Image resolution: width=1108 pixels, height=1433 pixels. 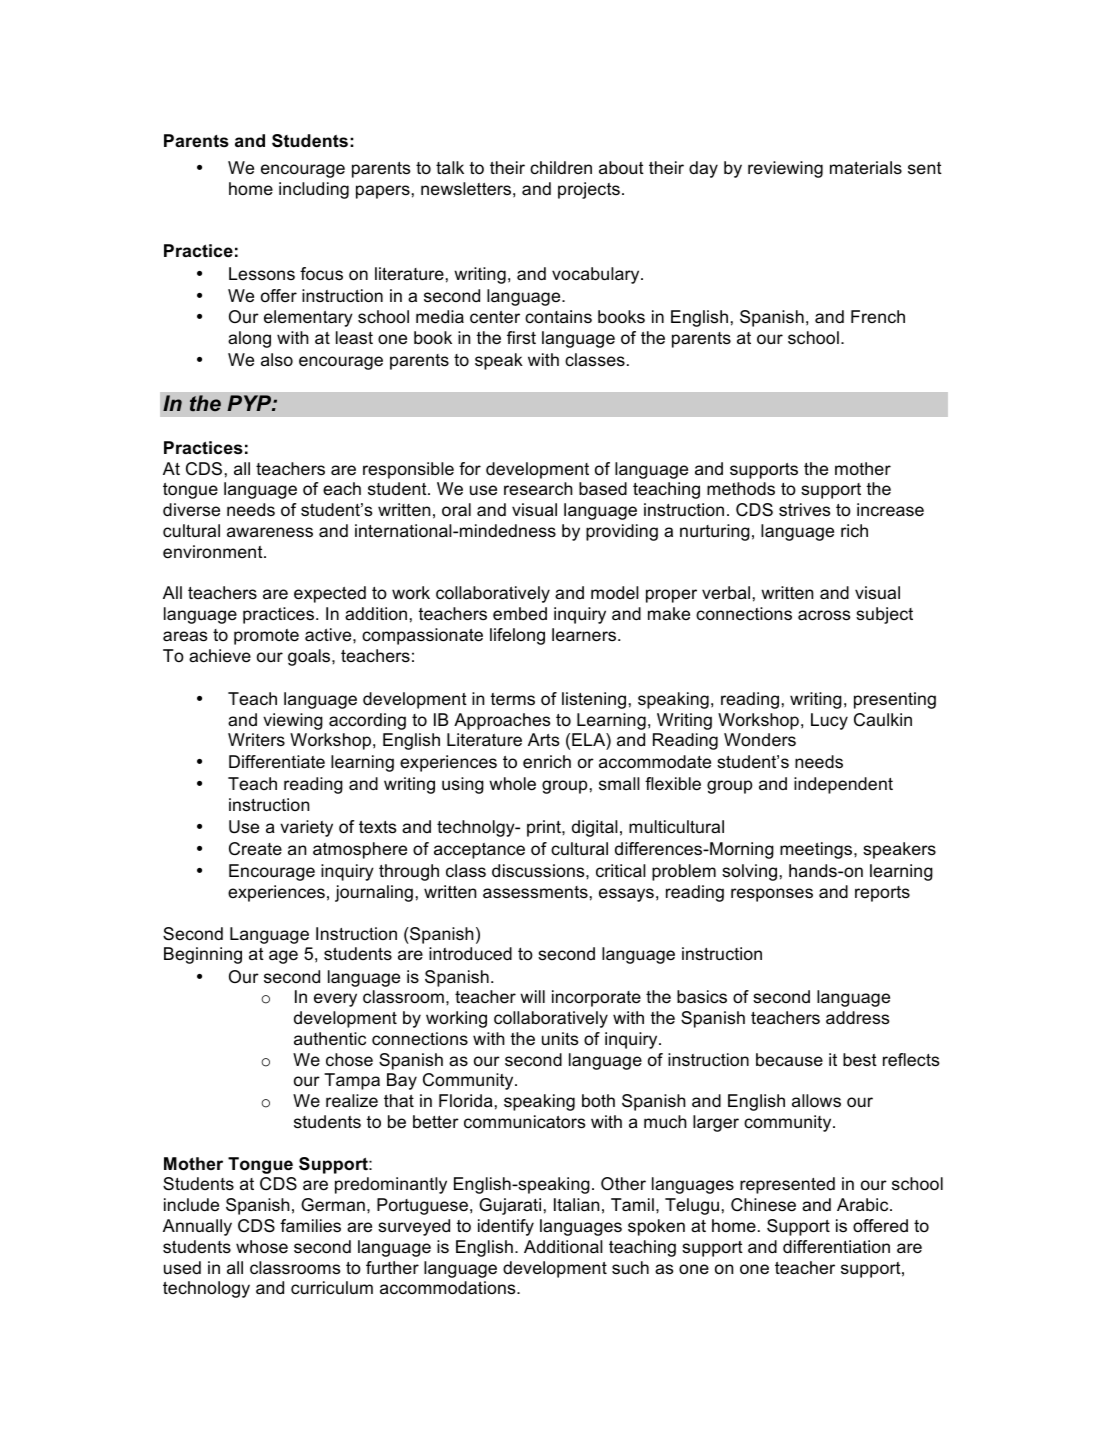 I want to click on Writers, so click(x=256, y=739).
